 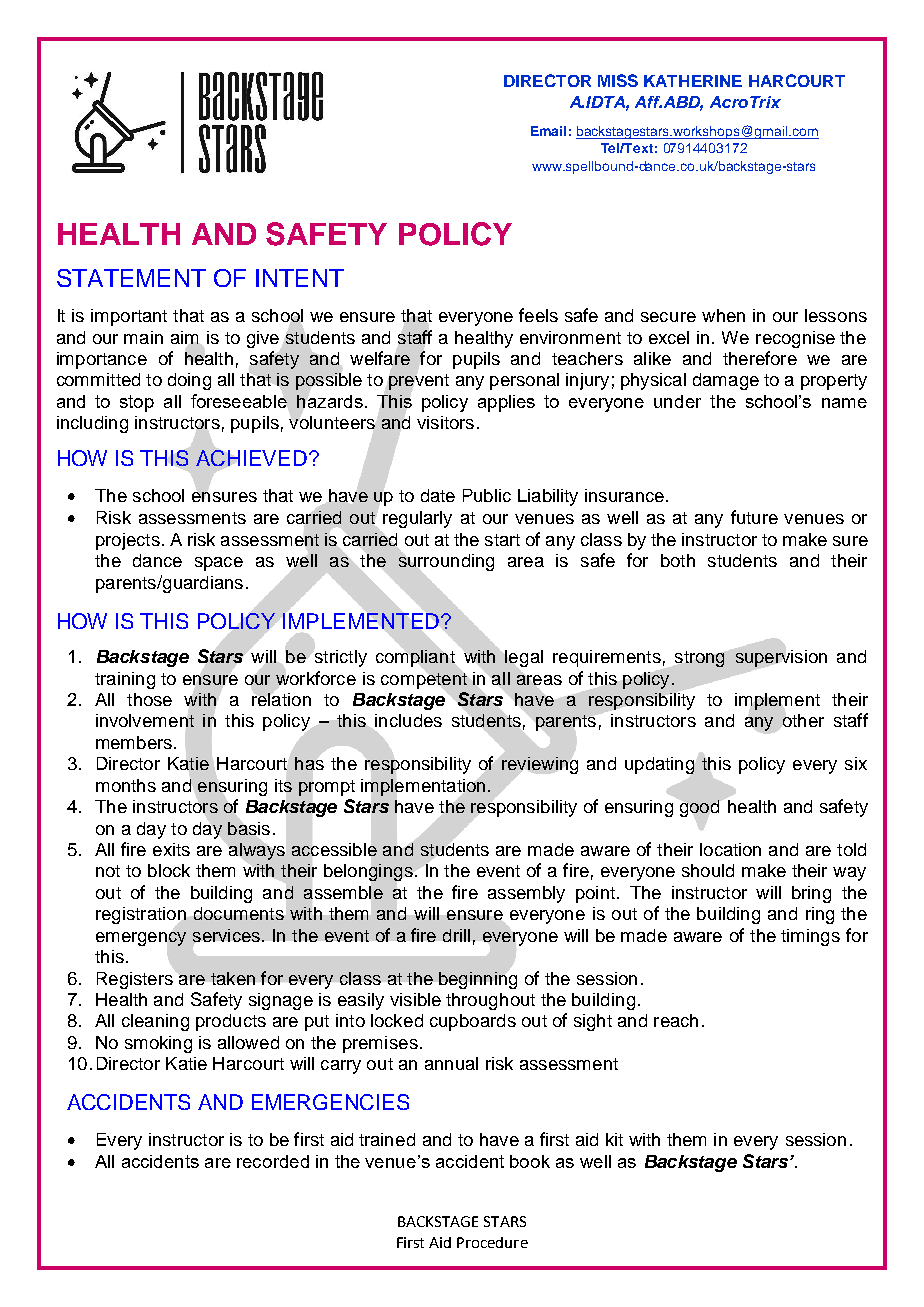 What do you see at coordinates (131, 278) in the screenshot?
I see `STATEMENT` at bounding box center [131, 278].
